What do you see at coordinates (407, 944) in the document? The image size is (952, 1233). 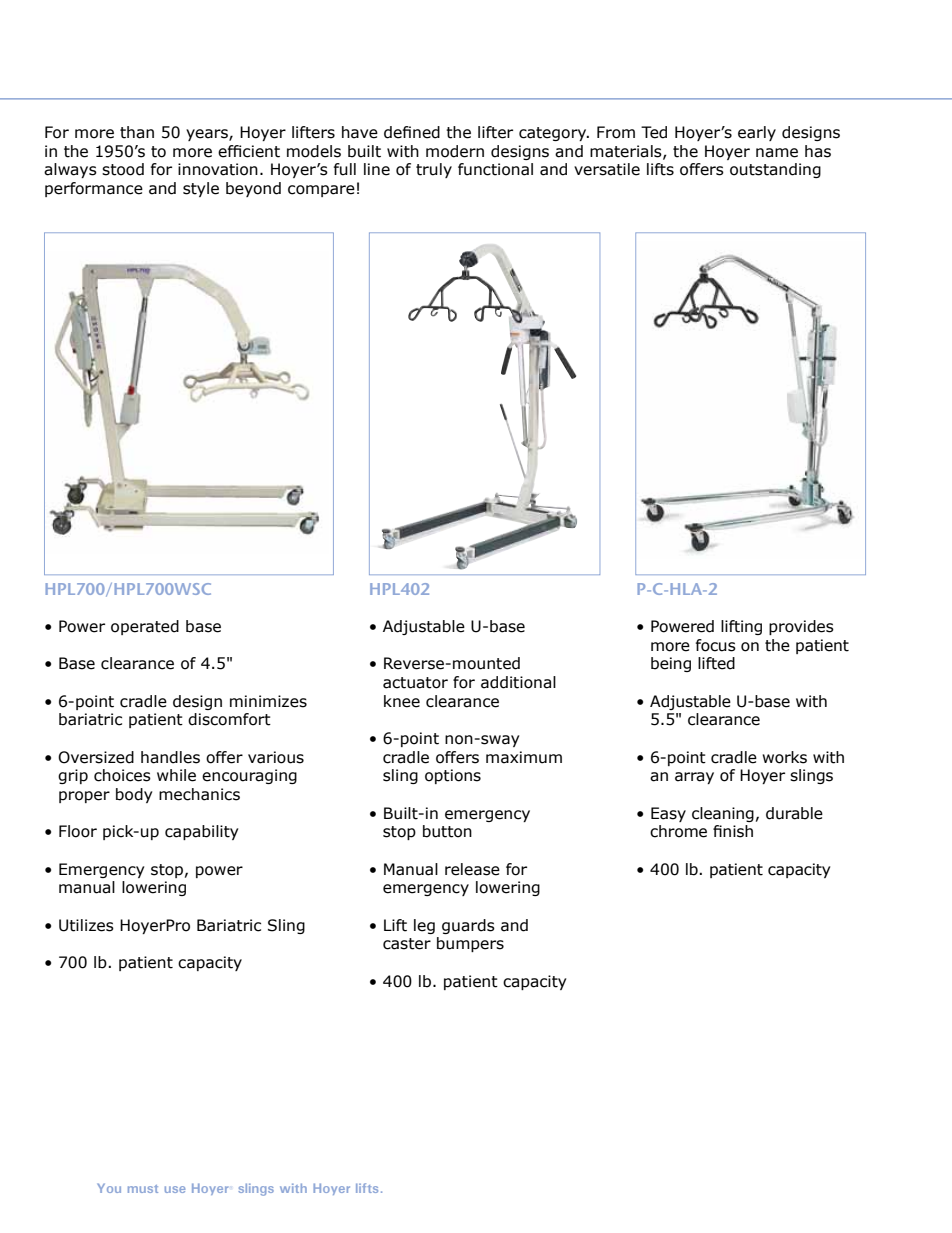 I see `caster` at bounding box center [407, 944].
